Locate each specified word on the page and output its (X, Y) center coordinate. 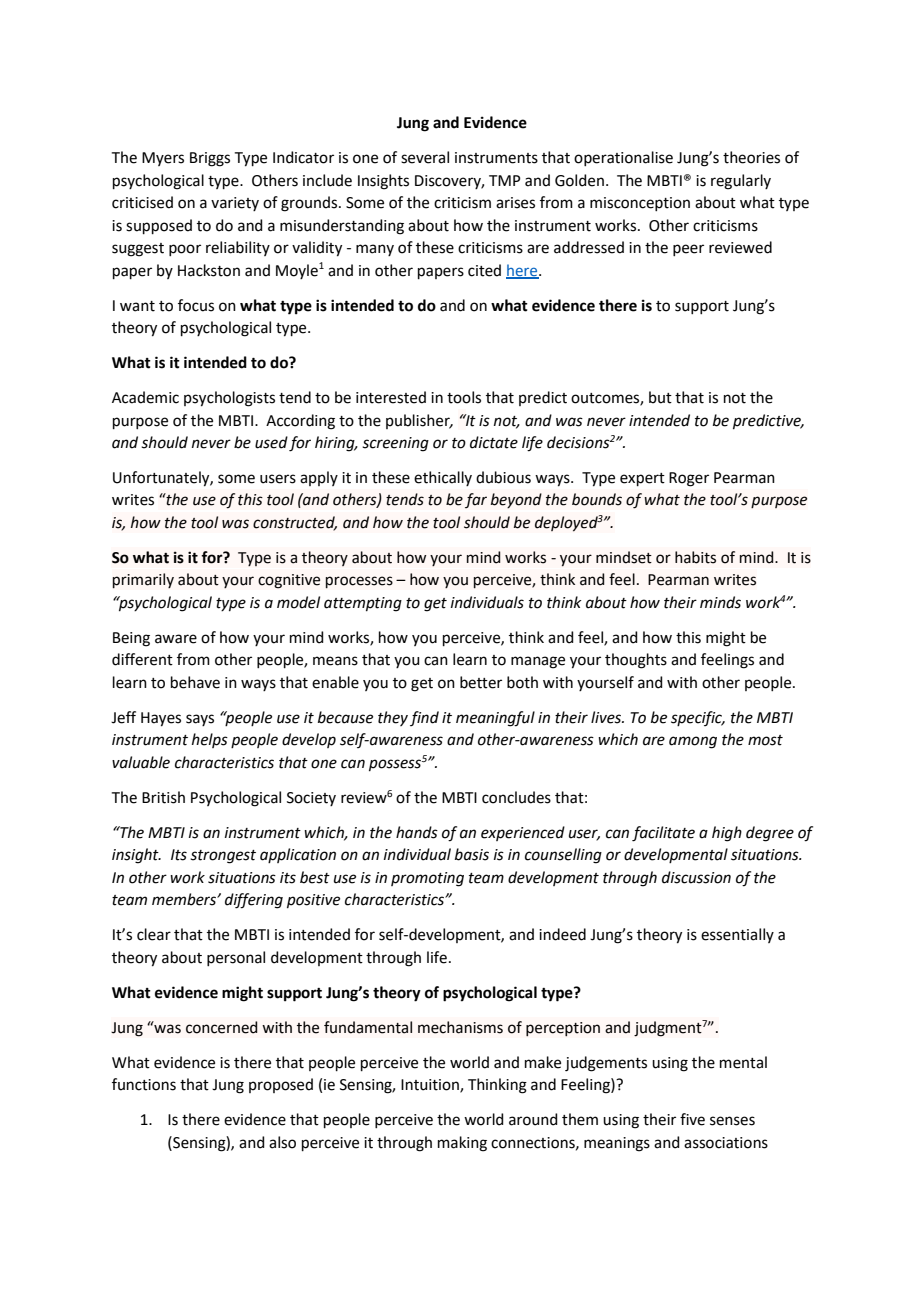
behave (195, 682)
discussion (696, 877)
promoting (427, 879)
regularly (741, 182)
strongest (223, 857)
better (481, 682)
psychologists (229, 399)
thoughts (636, 661)
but (660, 397)
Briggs (210, 159)
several (425, 157)
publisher (419, 421)
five (692, 1119)
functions (144, 1084)
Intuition (431, 1086)
